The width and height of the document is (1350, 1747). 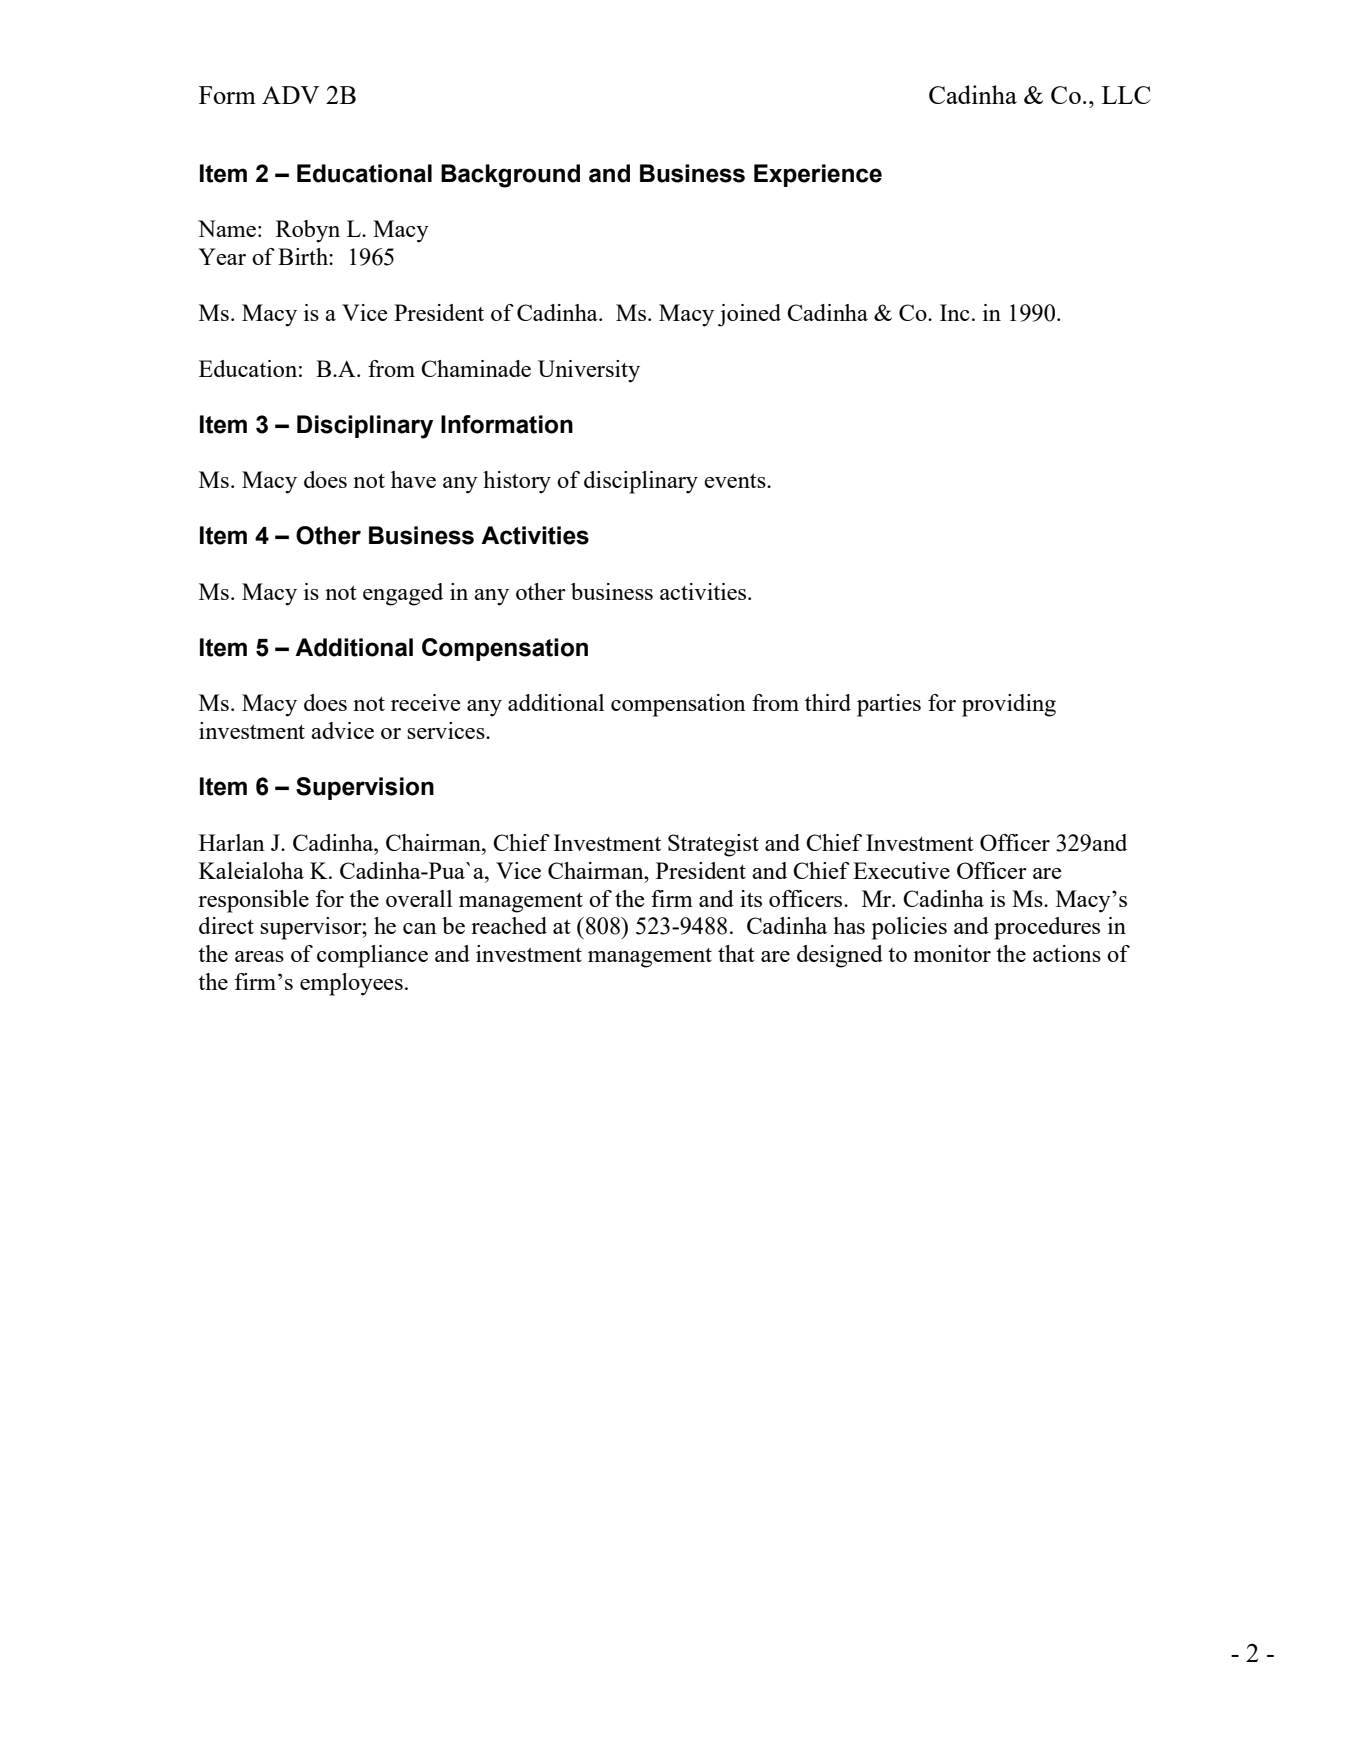 What do you see at coordinates (403, 594) in the document?
I see `engaged` at bounding box center [403, 594].
